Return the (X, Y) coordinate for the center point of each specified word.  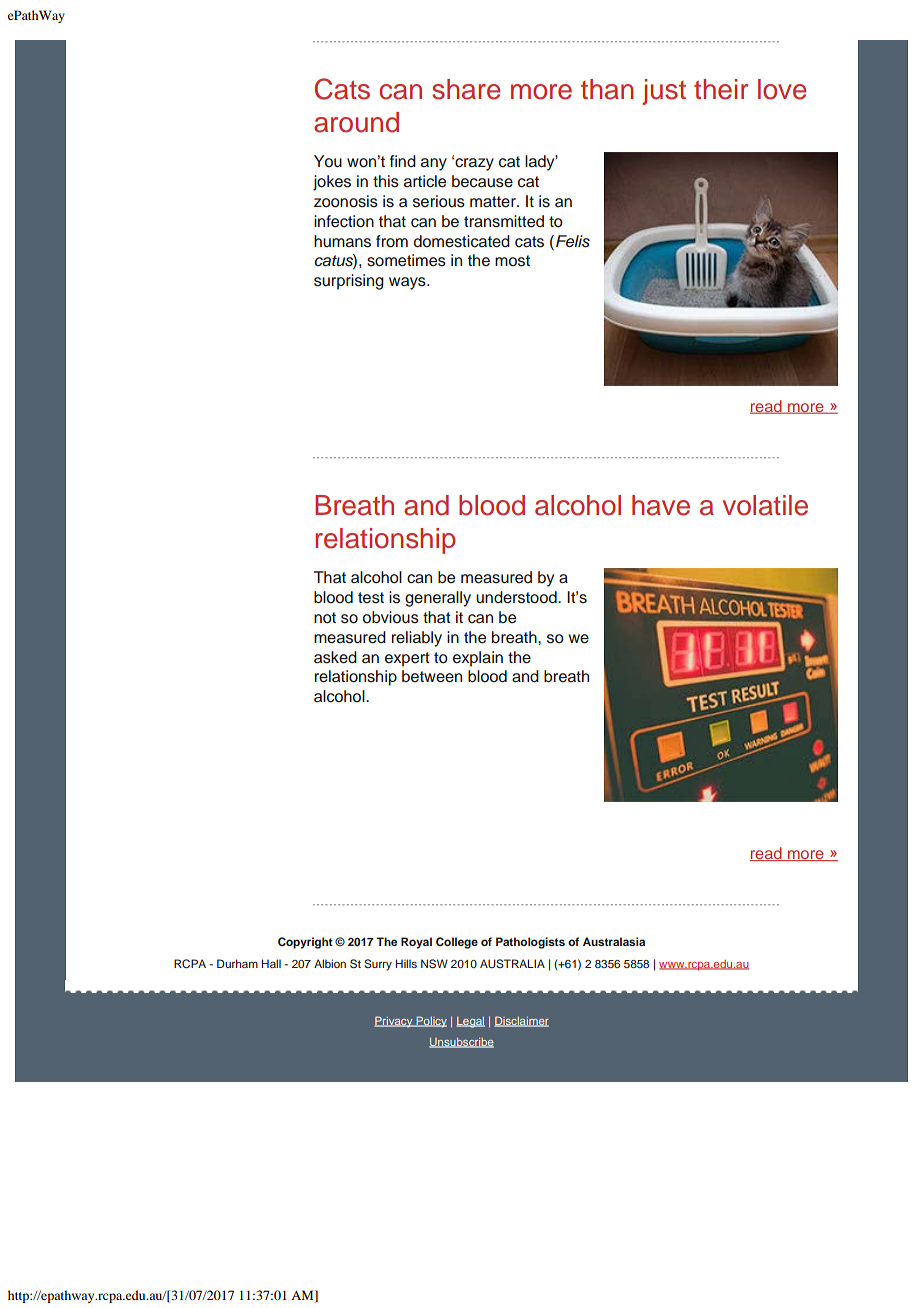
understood (517, 597)
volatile (765, 505)
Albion (330, 963)
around (356, 122)
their (721, 89)
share (466, 89)
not (325, 618)
